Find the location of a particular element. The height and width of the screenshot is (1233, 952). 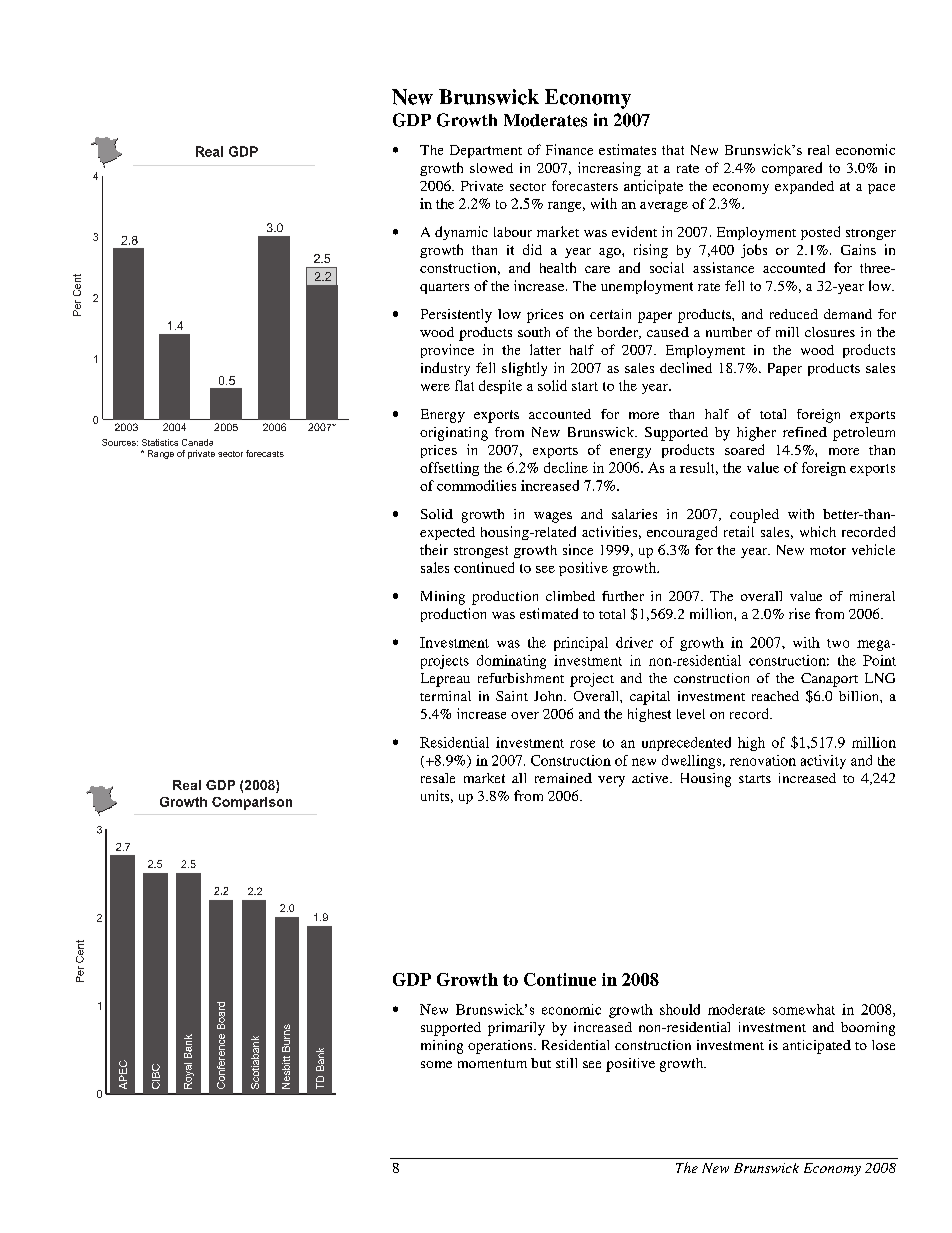

rise is located at coordinates (799, 613).
